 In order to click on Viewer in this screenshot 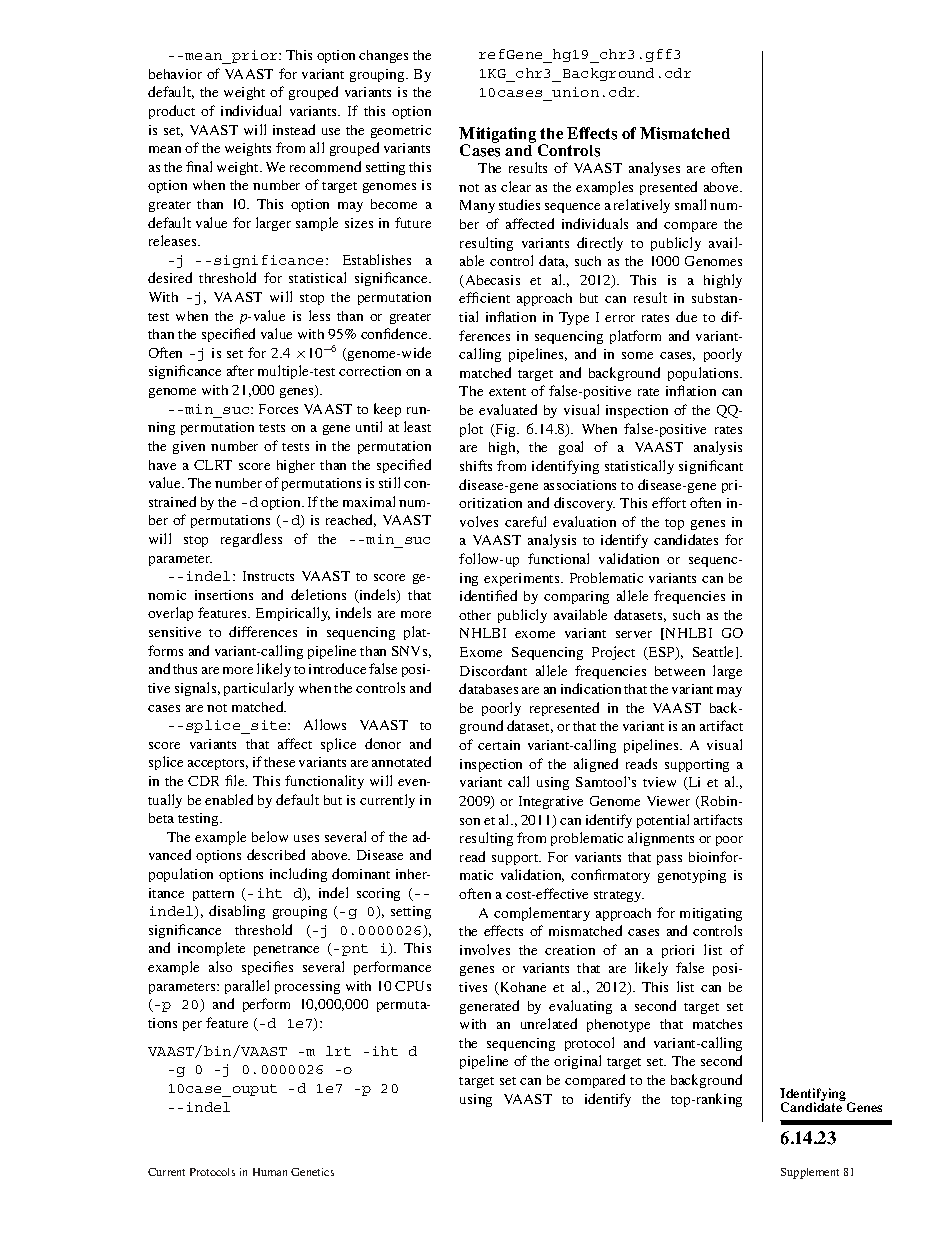, I will do `click(668, 801)`.
